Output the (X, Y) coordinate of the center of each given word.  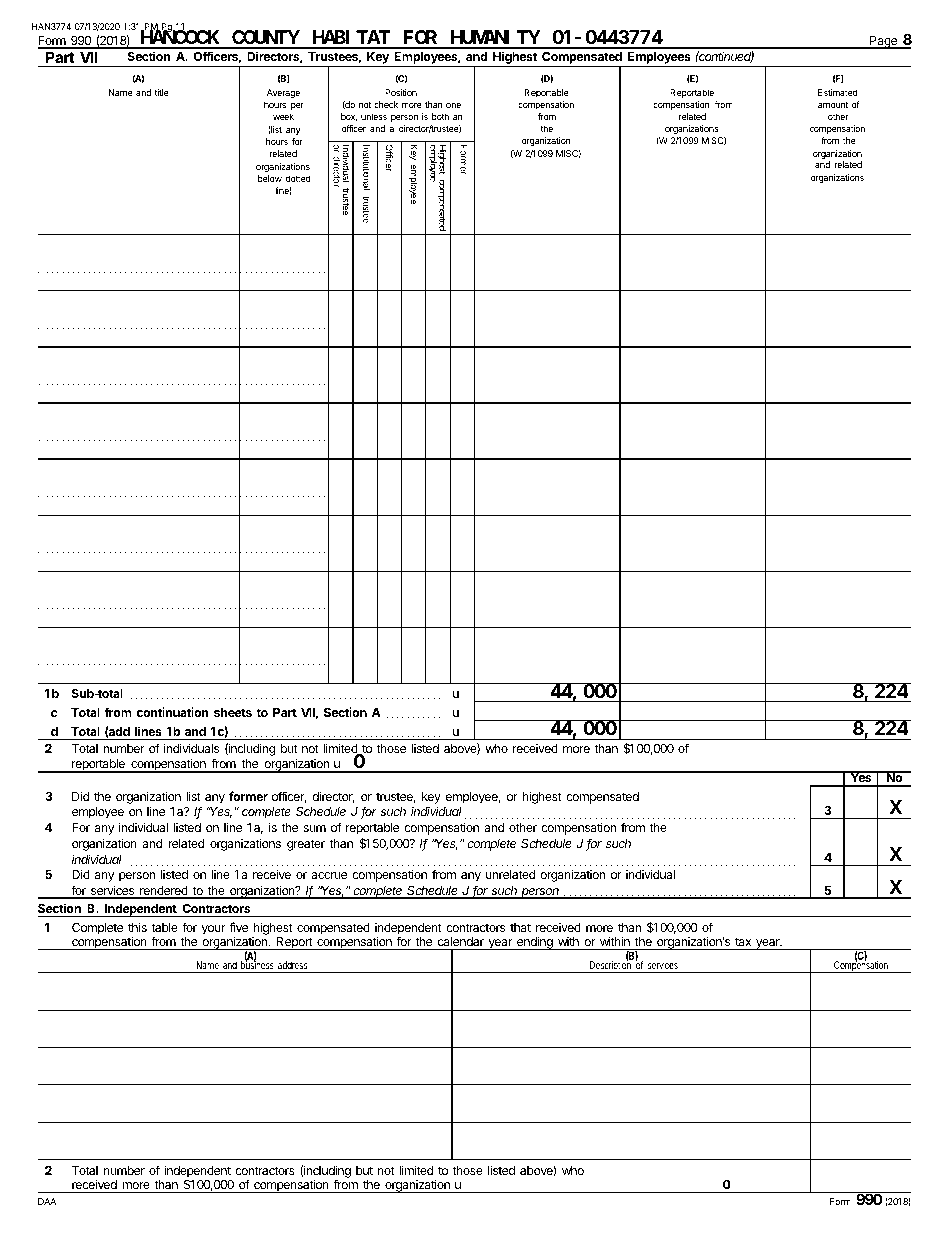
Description (611, 966)
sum (314, 828)
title (161, 92)
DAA (47, 1201)
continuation (172, 712)
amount (833, 104)
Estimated (838, 92)
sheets (233, 712)
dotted (298, 178)
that (520, 927)
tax (743, 941)
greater (306, 845)
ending (535, 943)
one (453, 105)
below (270, 178)
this (137, 927)
